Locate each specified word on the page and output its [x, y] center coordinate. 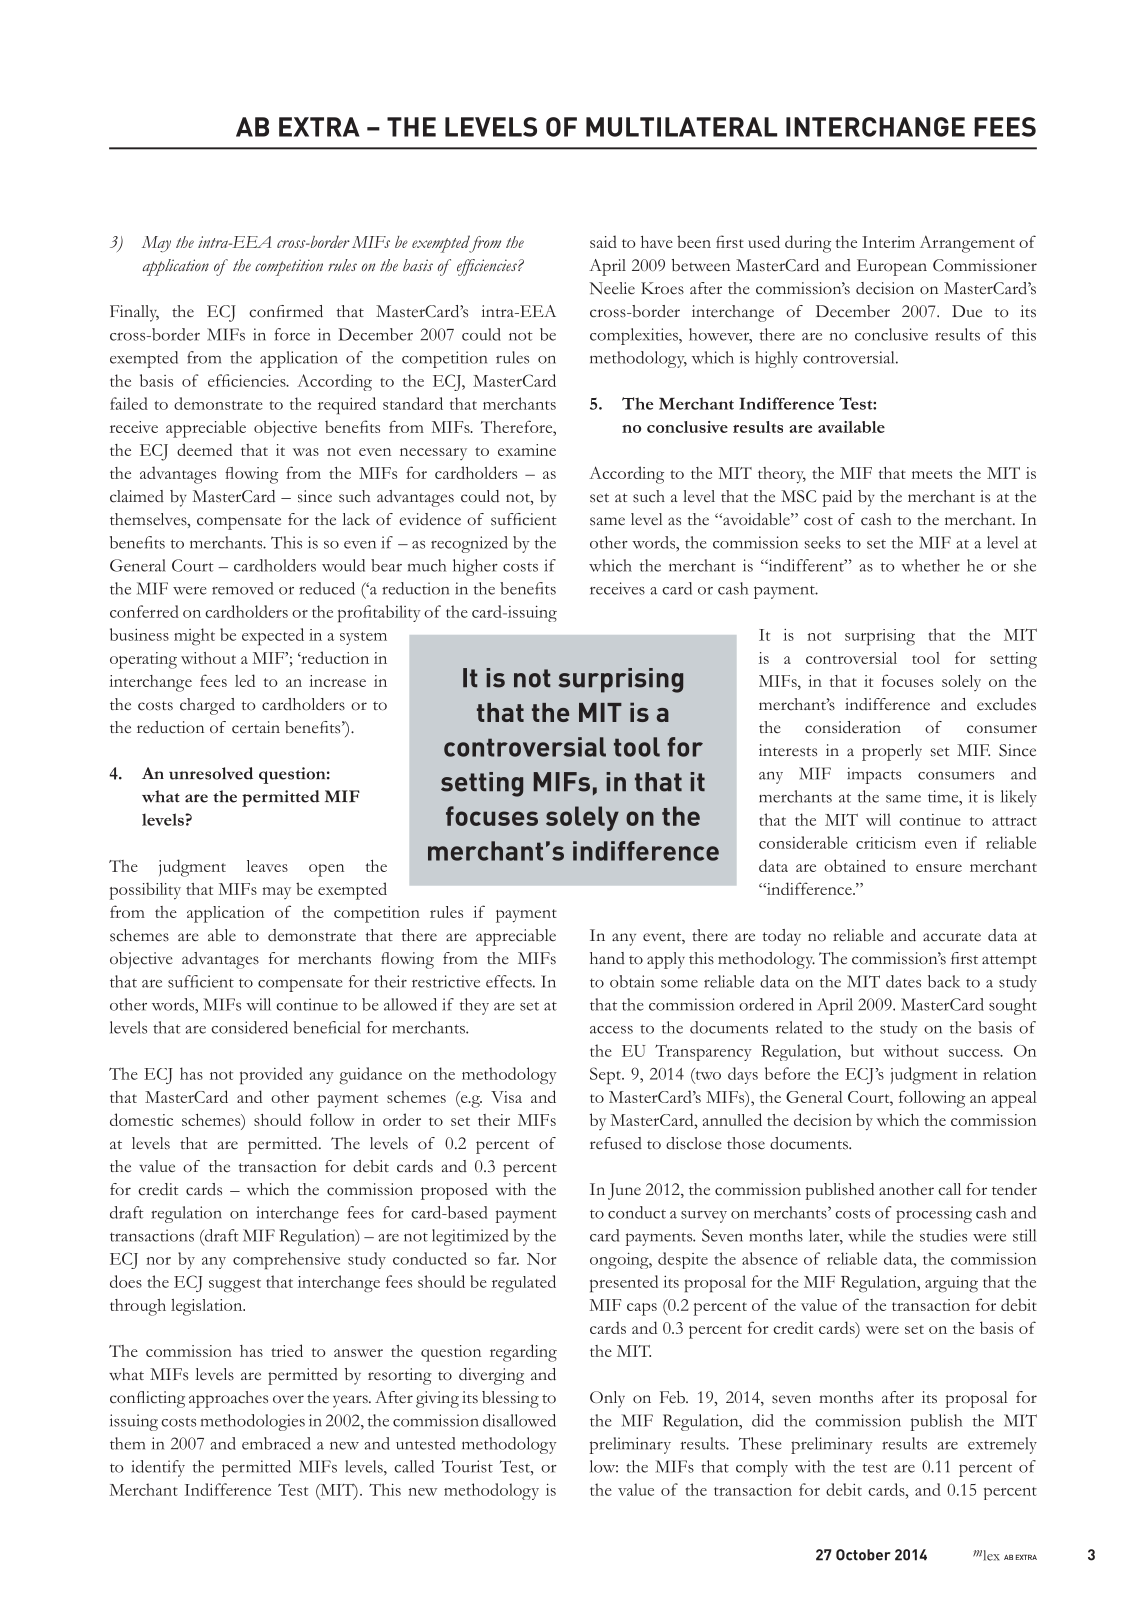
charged [207, 706]
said [603, 241]
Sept [606, 1076]
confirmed [286, 311]
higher [475, 567]
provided [271, 1076]
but [862, 1050]
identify [158, 1468]
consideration [853, 727]
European [892, 267]
